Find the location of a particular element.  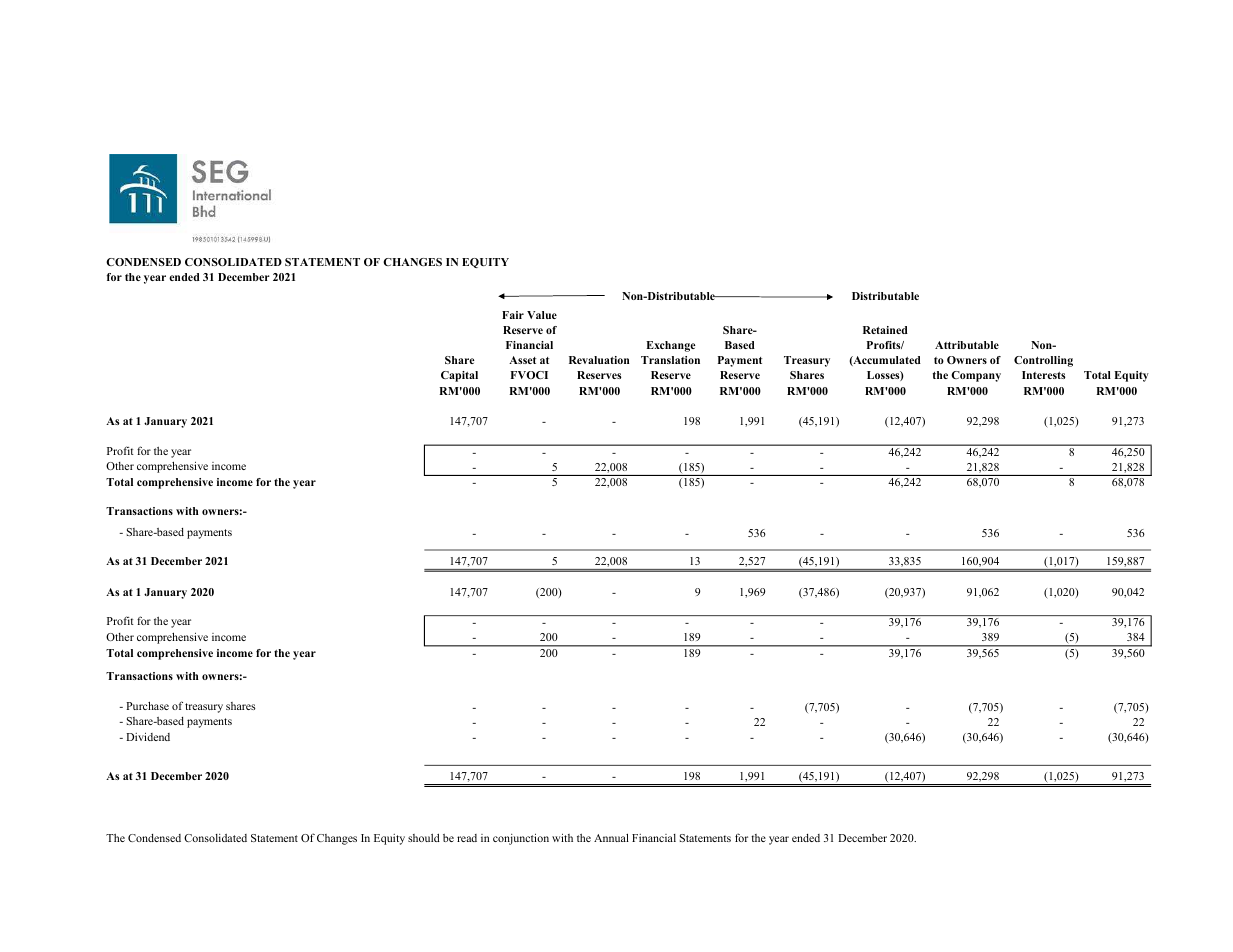

should is located at coordinates (424, 837).
